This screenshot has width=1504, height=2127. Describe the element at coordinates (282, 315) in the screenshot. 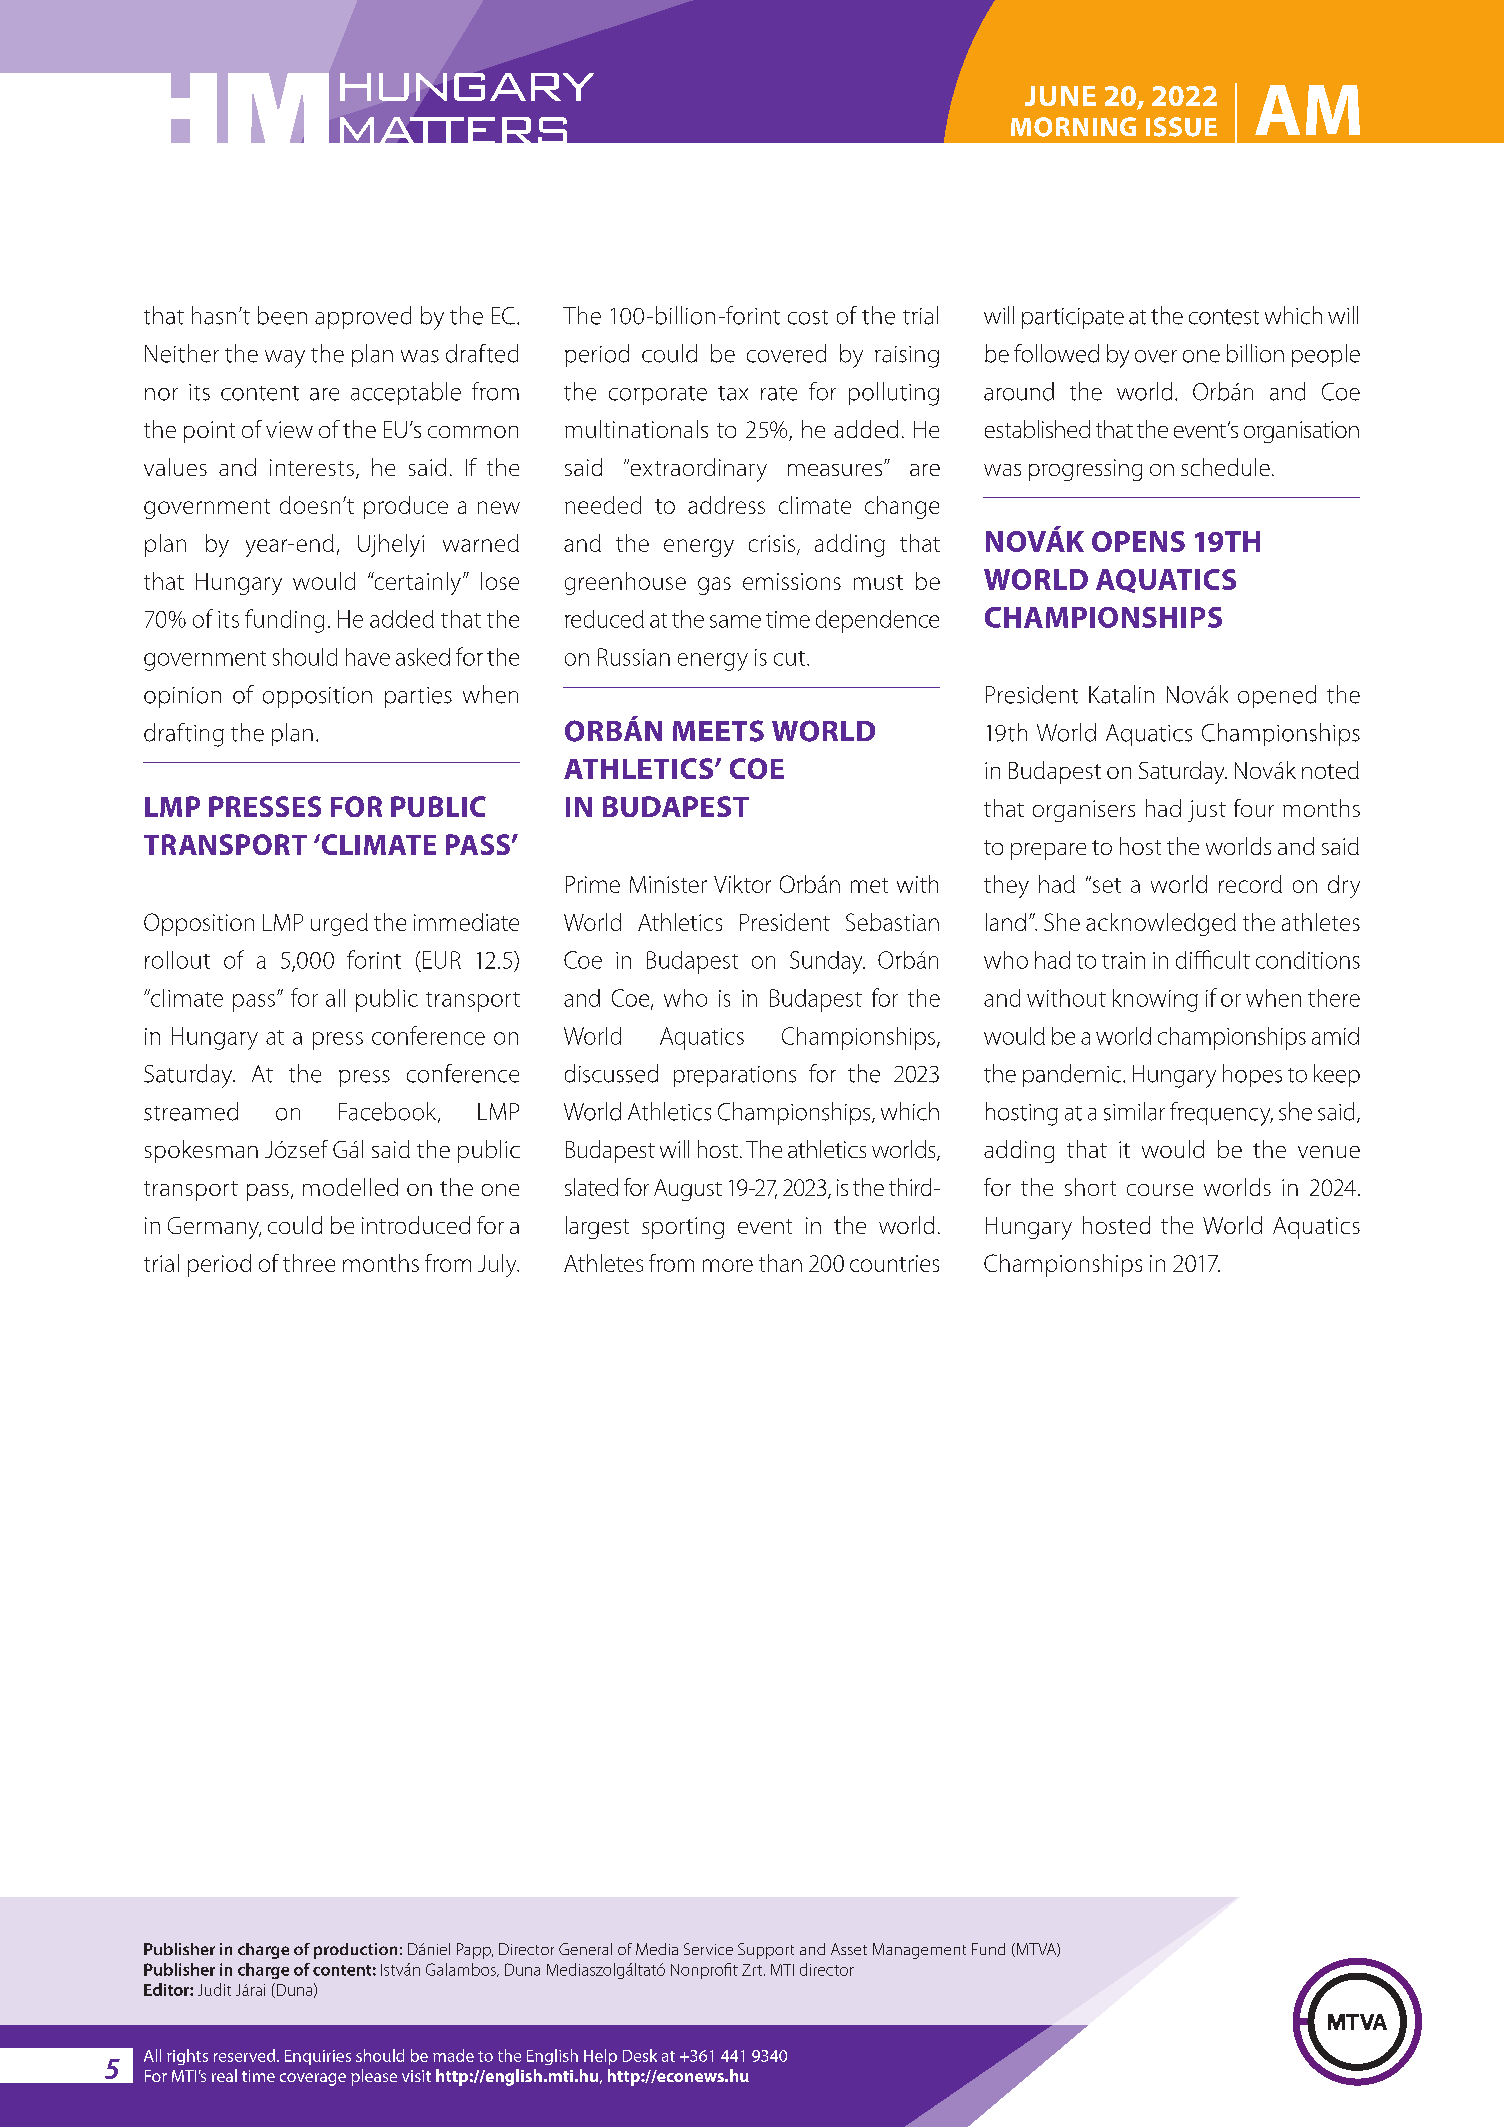

I see `been` at that location.
